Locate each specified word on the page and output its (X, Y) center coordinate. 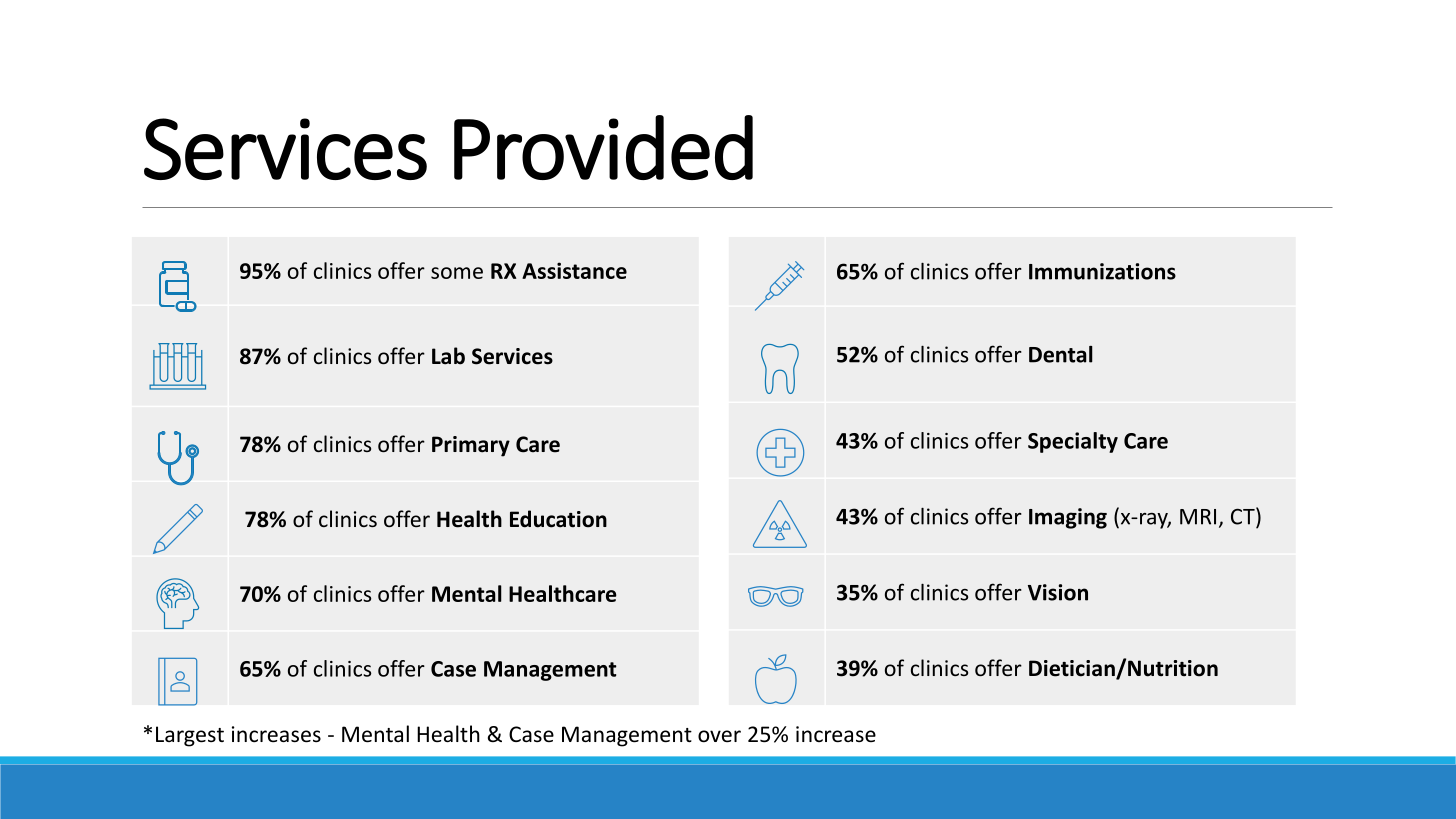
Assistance (574, 270)
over (719, 736)
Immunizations (1102, 271)
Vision (1058, 592)
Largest (190, 736)
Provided (603, 147)
